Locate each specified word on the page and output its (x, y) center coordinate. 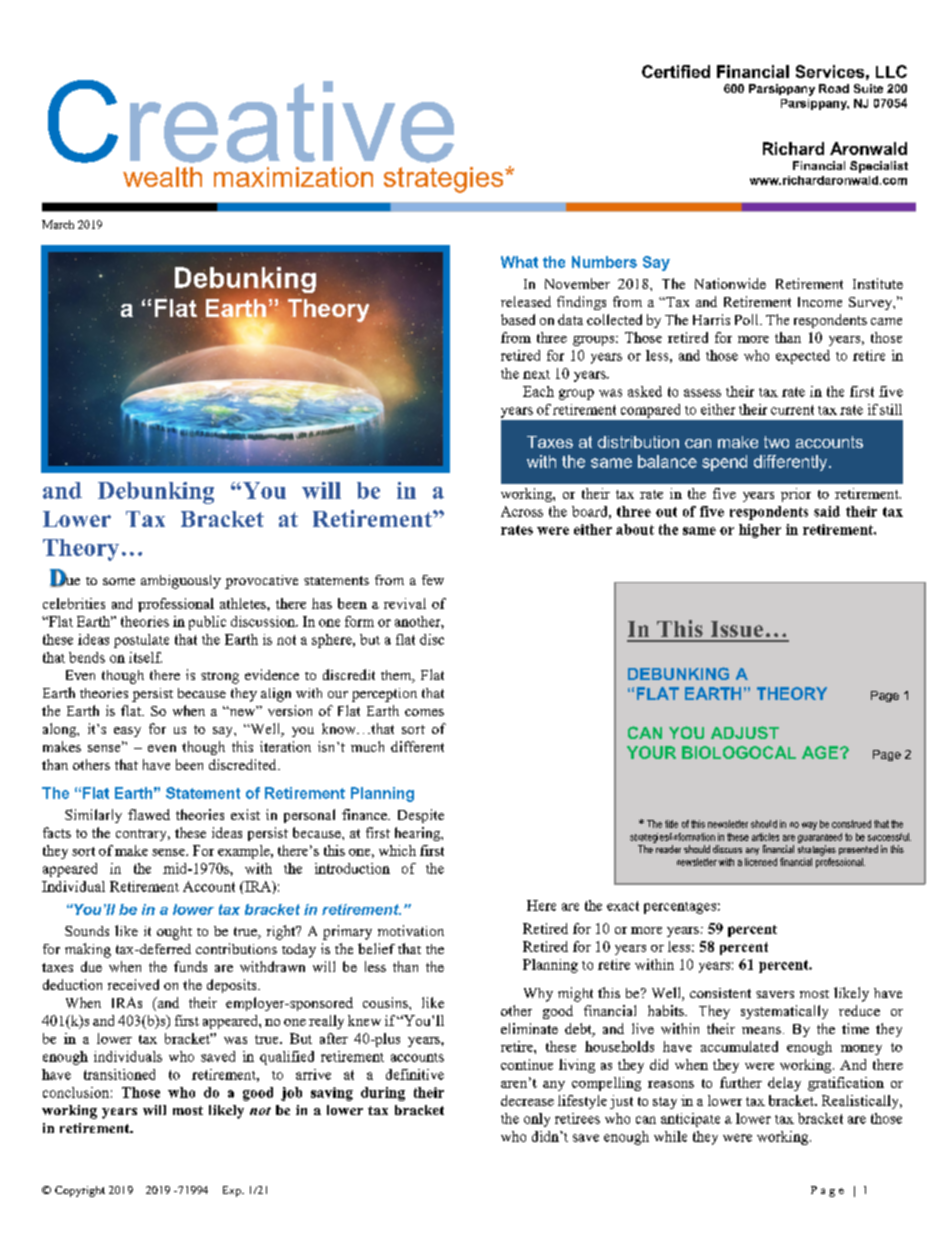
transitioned (119, 1074)
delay (784, 1084)
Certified (676, 71)
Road (834, 88)
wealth (162, 177)
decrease (527, 1100)
